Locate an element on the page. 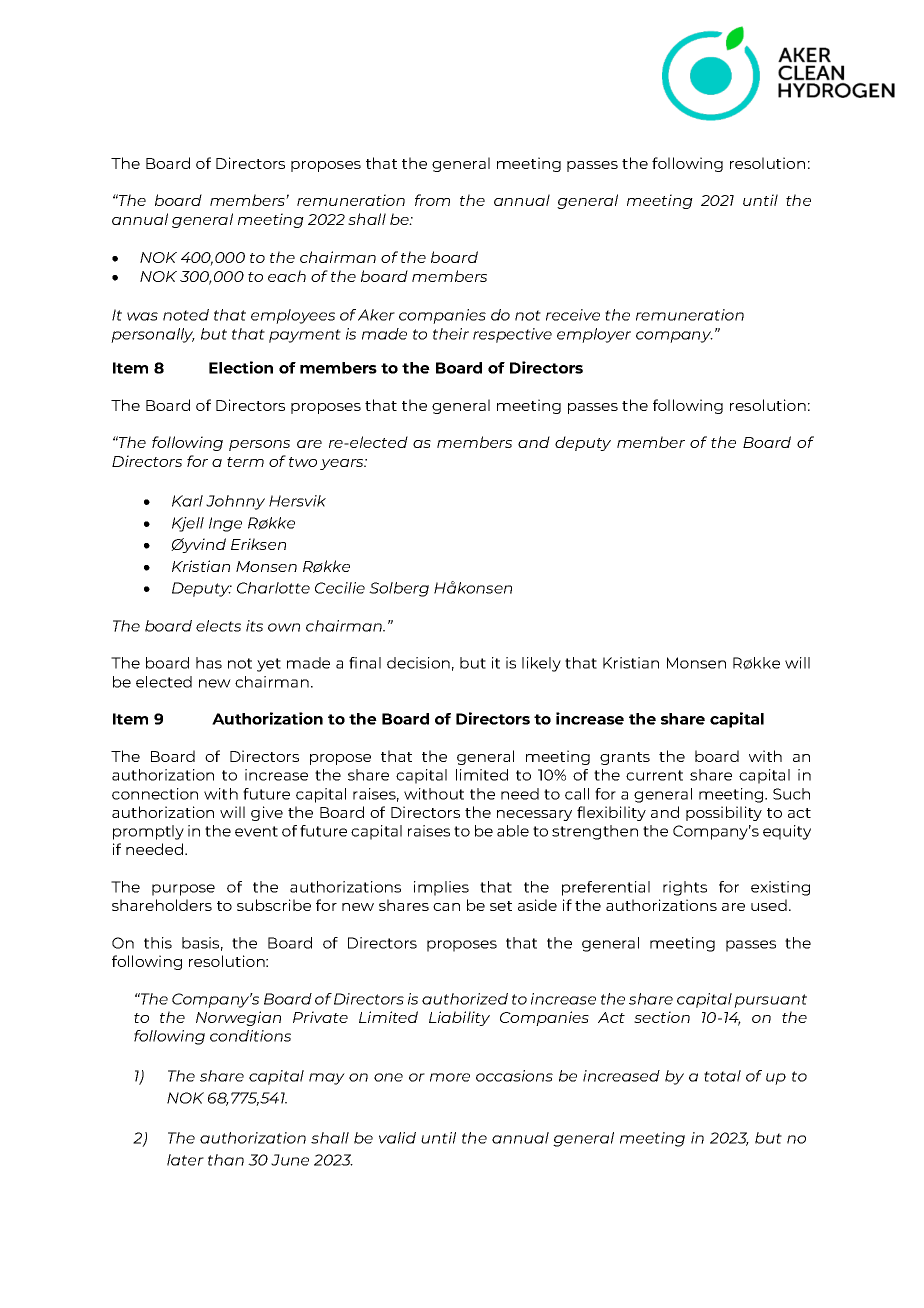  Solberg is located at coordinates (399, 589).
